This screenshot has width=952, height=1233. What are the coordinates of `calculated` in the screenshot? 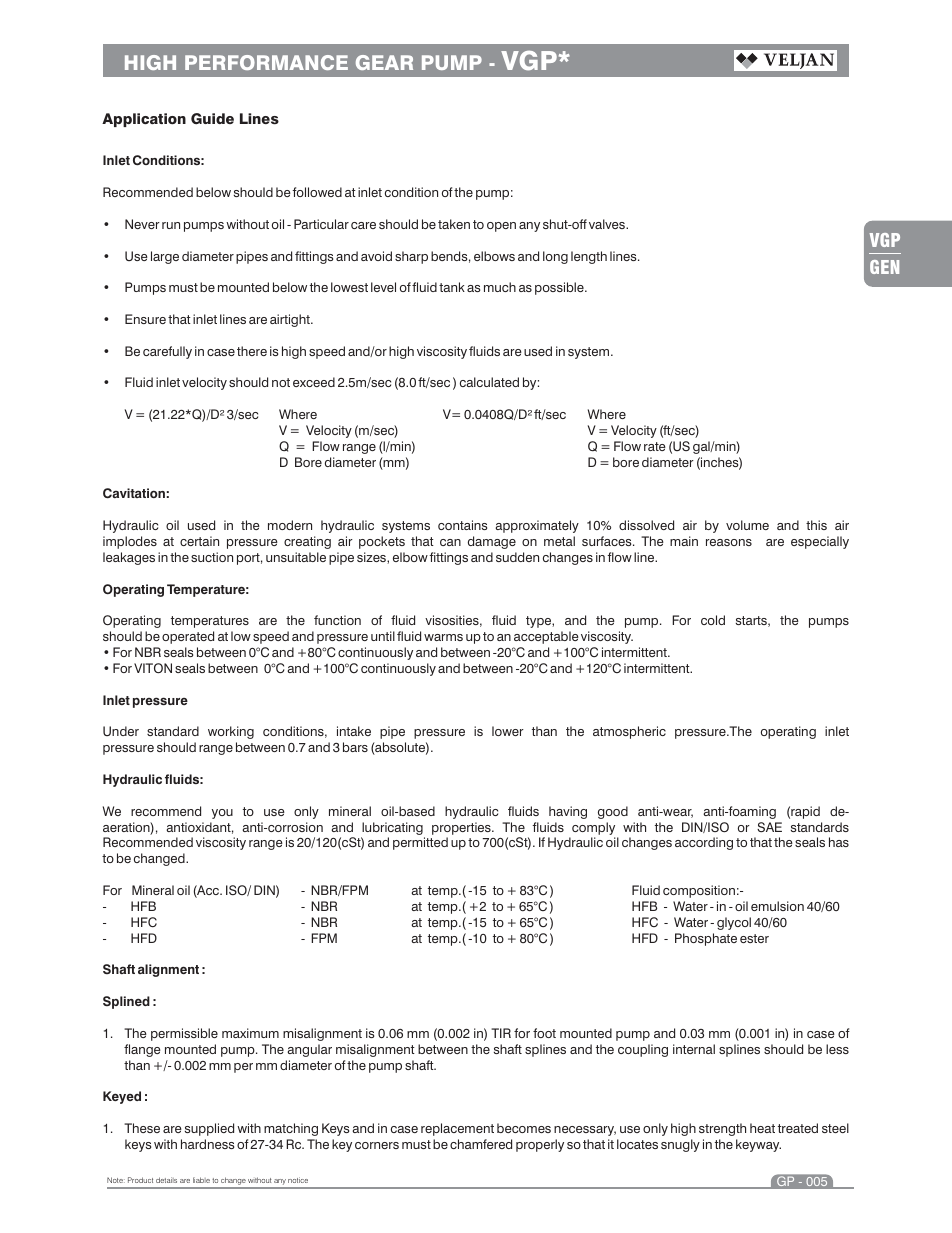 It's located at (489, 382).
